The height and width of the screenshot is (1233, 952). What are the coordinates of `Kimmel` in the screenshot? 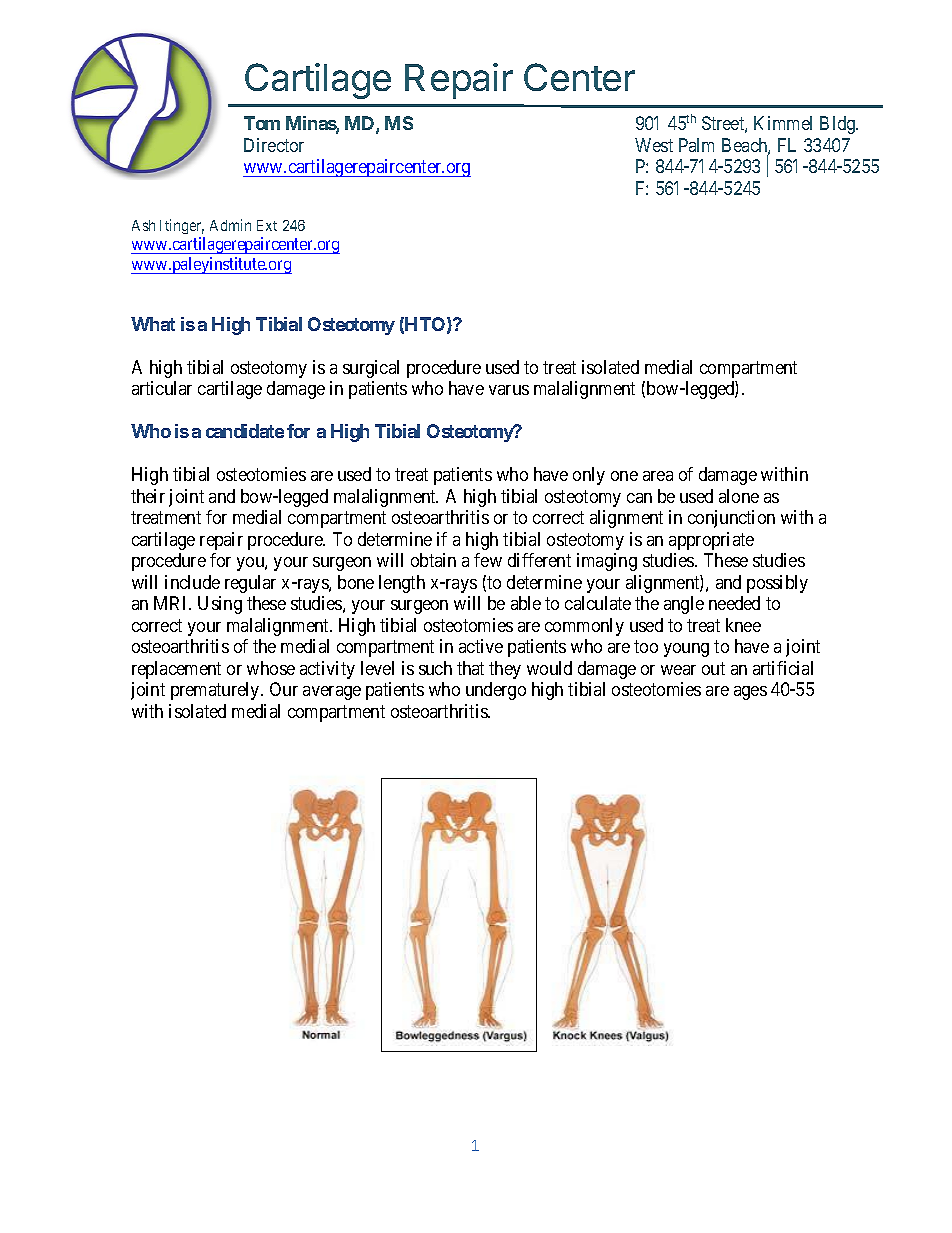 It's located at (783, 123).
